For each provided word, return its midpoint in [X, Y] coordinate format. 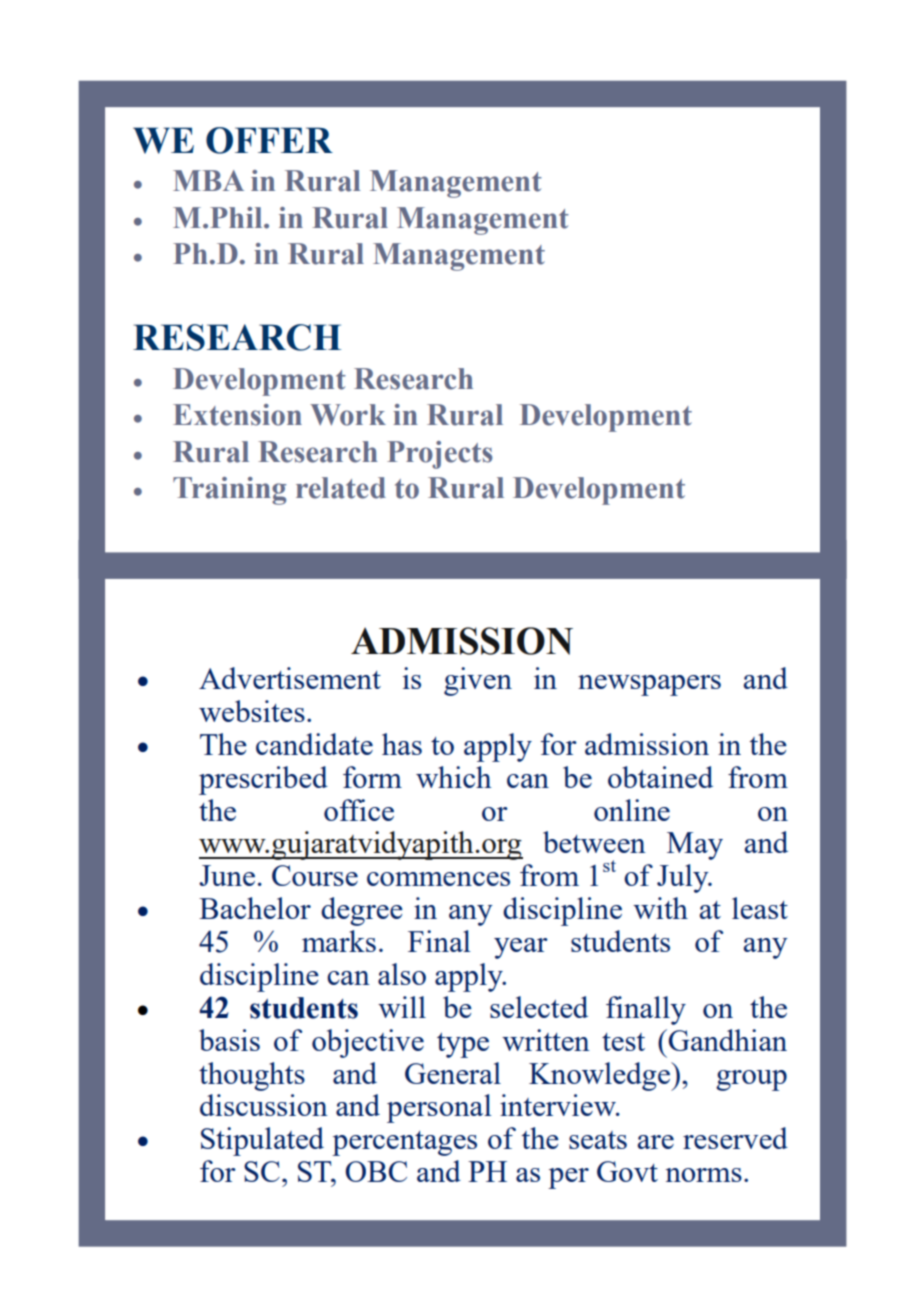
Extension [237, 415]
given [478, 681]
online [632, 810]
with [660, 908]
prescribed [263, 780]
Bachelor [255, 908]
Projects [439, 455]
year [521, 948]
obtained [660, 777]
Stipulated [262, 1141]
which [454, 777]
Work [348, 415]
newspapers [649, 685]
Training [229, 491]
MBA [208, 180]
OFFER [269, 140]
